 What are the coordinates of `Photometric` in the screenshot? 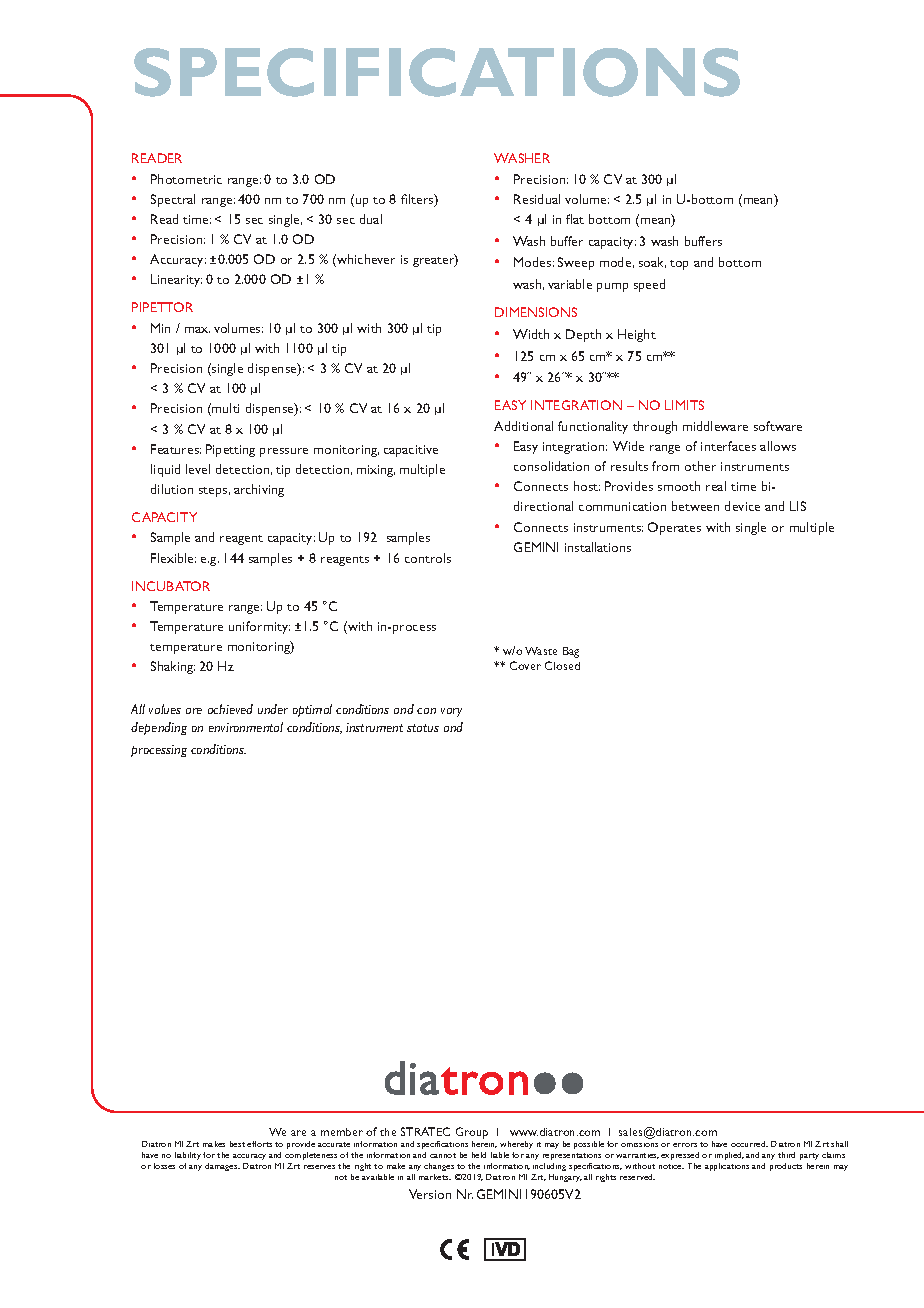 It's located at (186, 179).
